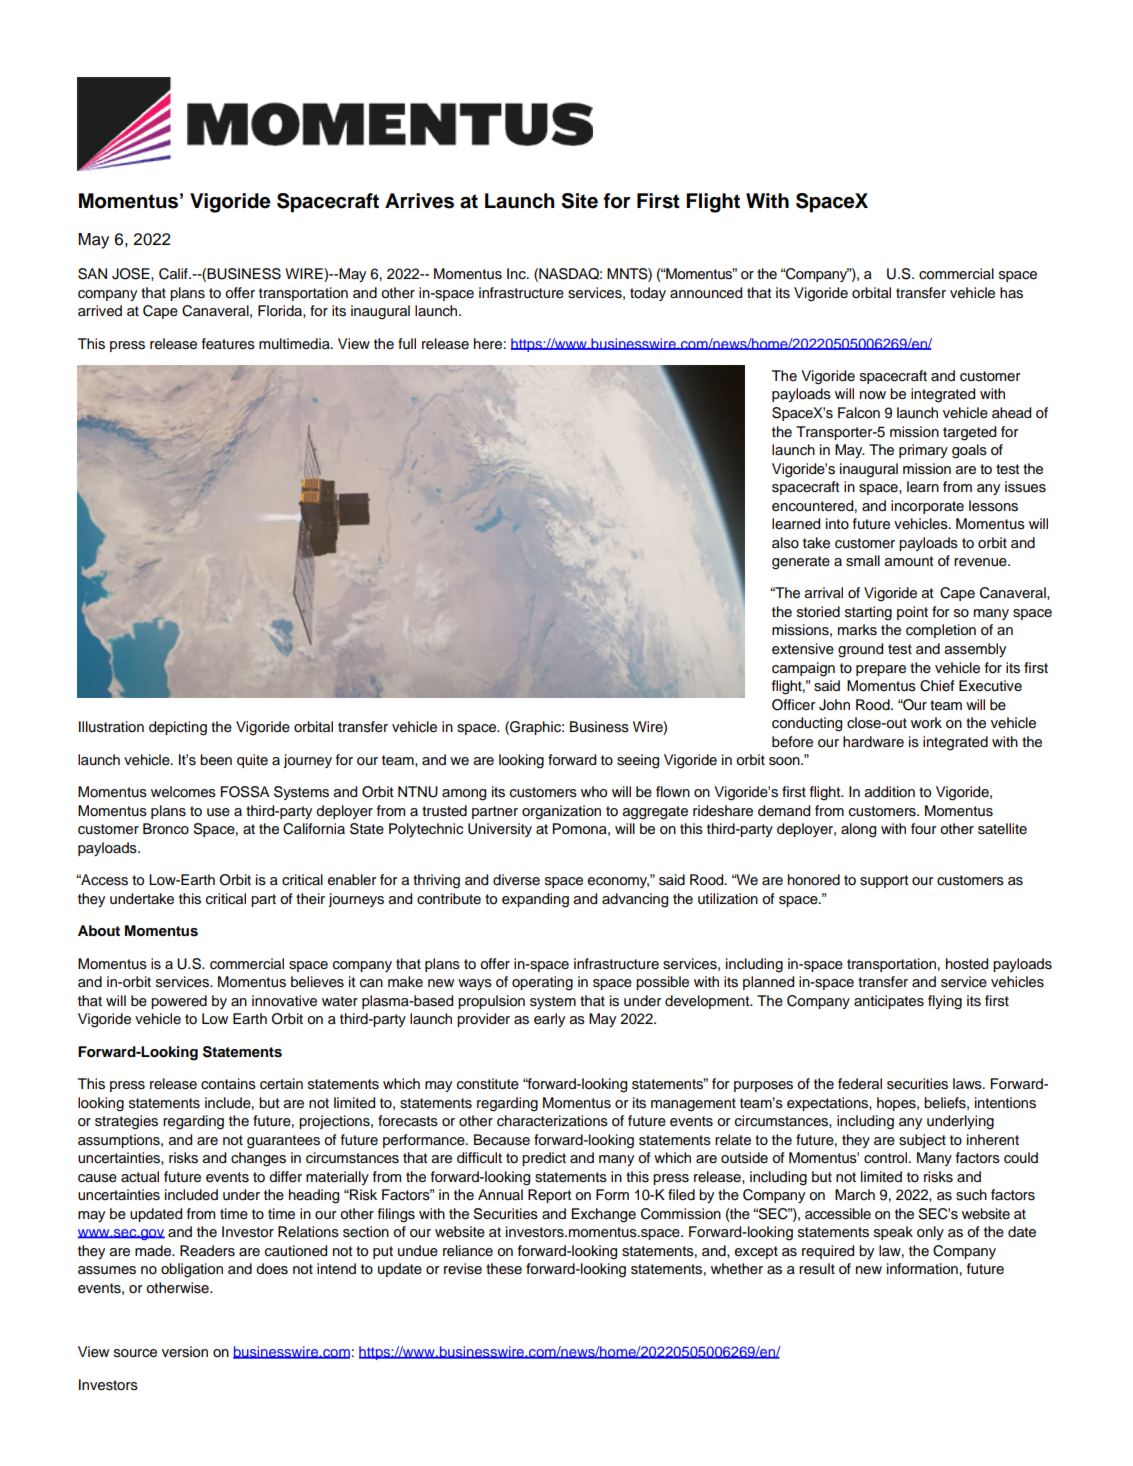 The height and width of the document is (1466, 1133). What do you see at coordinates (648, 294) in the document?
I see `today` at bounding box center [648, 294].
